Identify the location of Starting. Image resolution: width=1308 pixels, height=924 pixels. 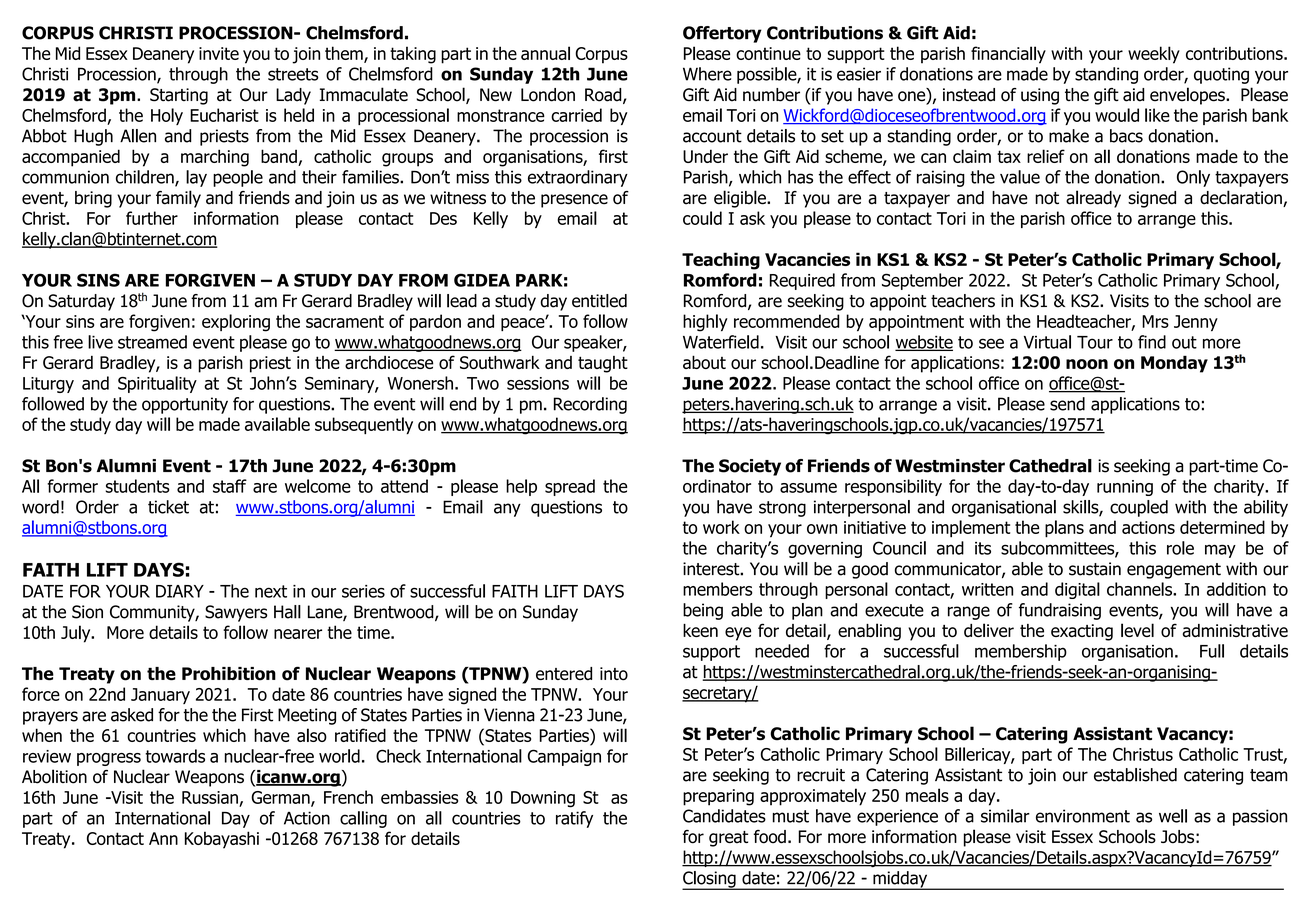
(179, 96).
